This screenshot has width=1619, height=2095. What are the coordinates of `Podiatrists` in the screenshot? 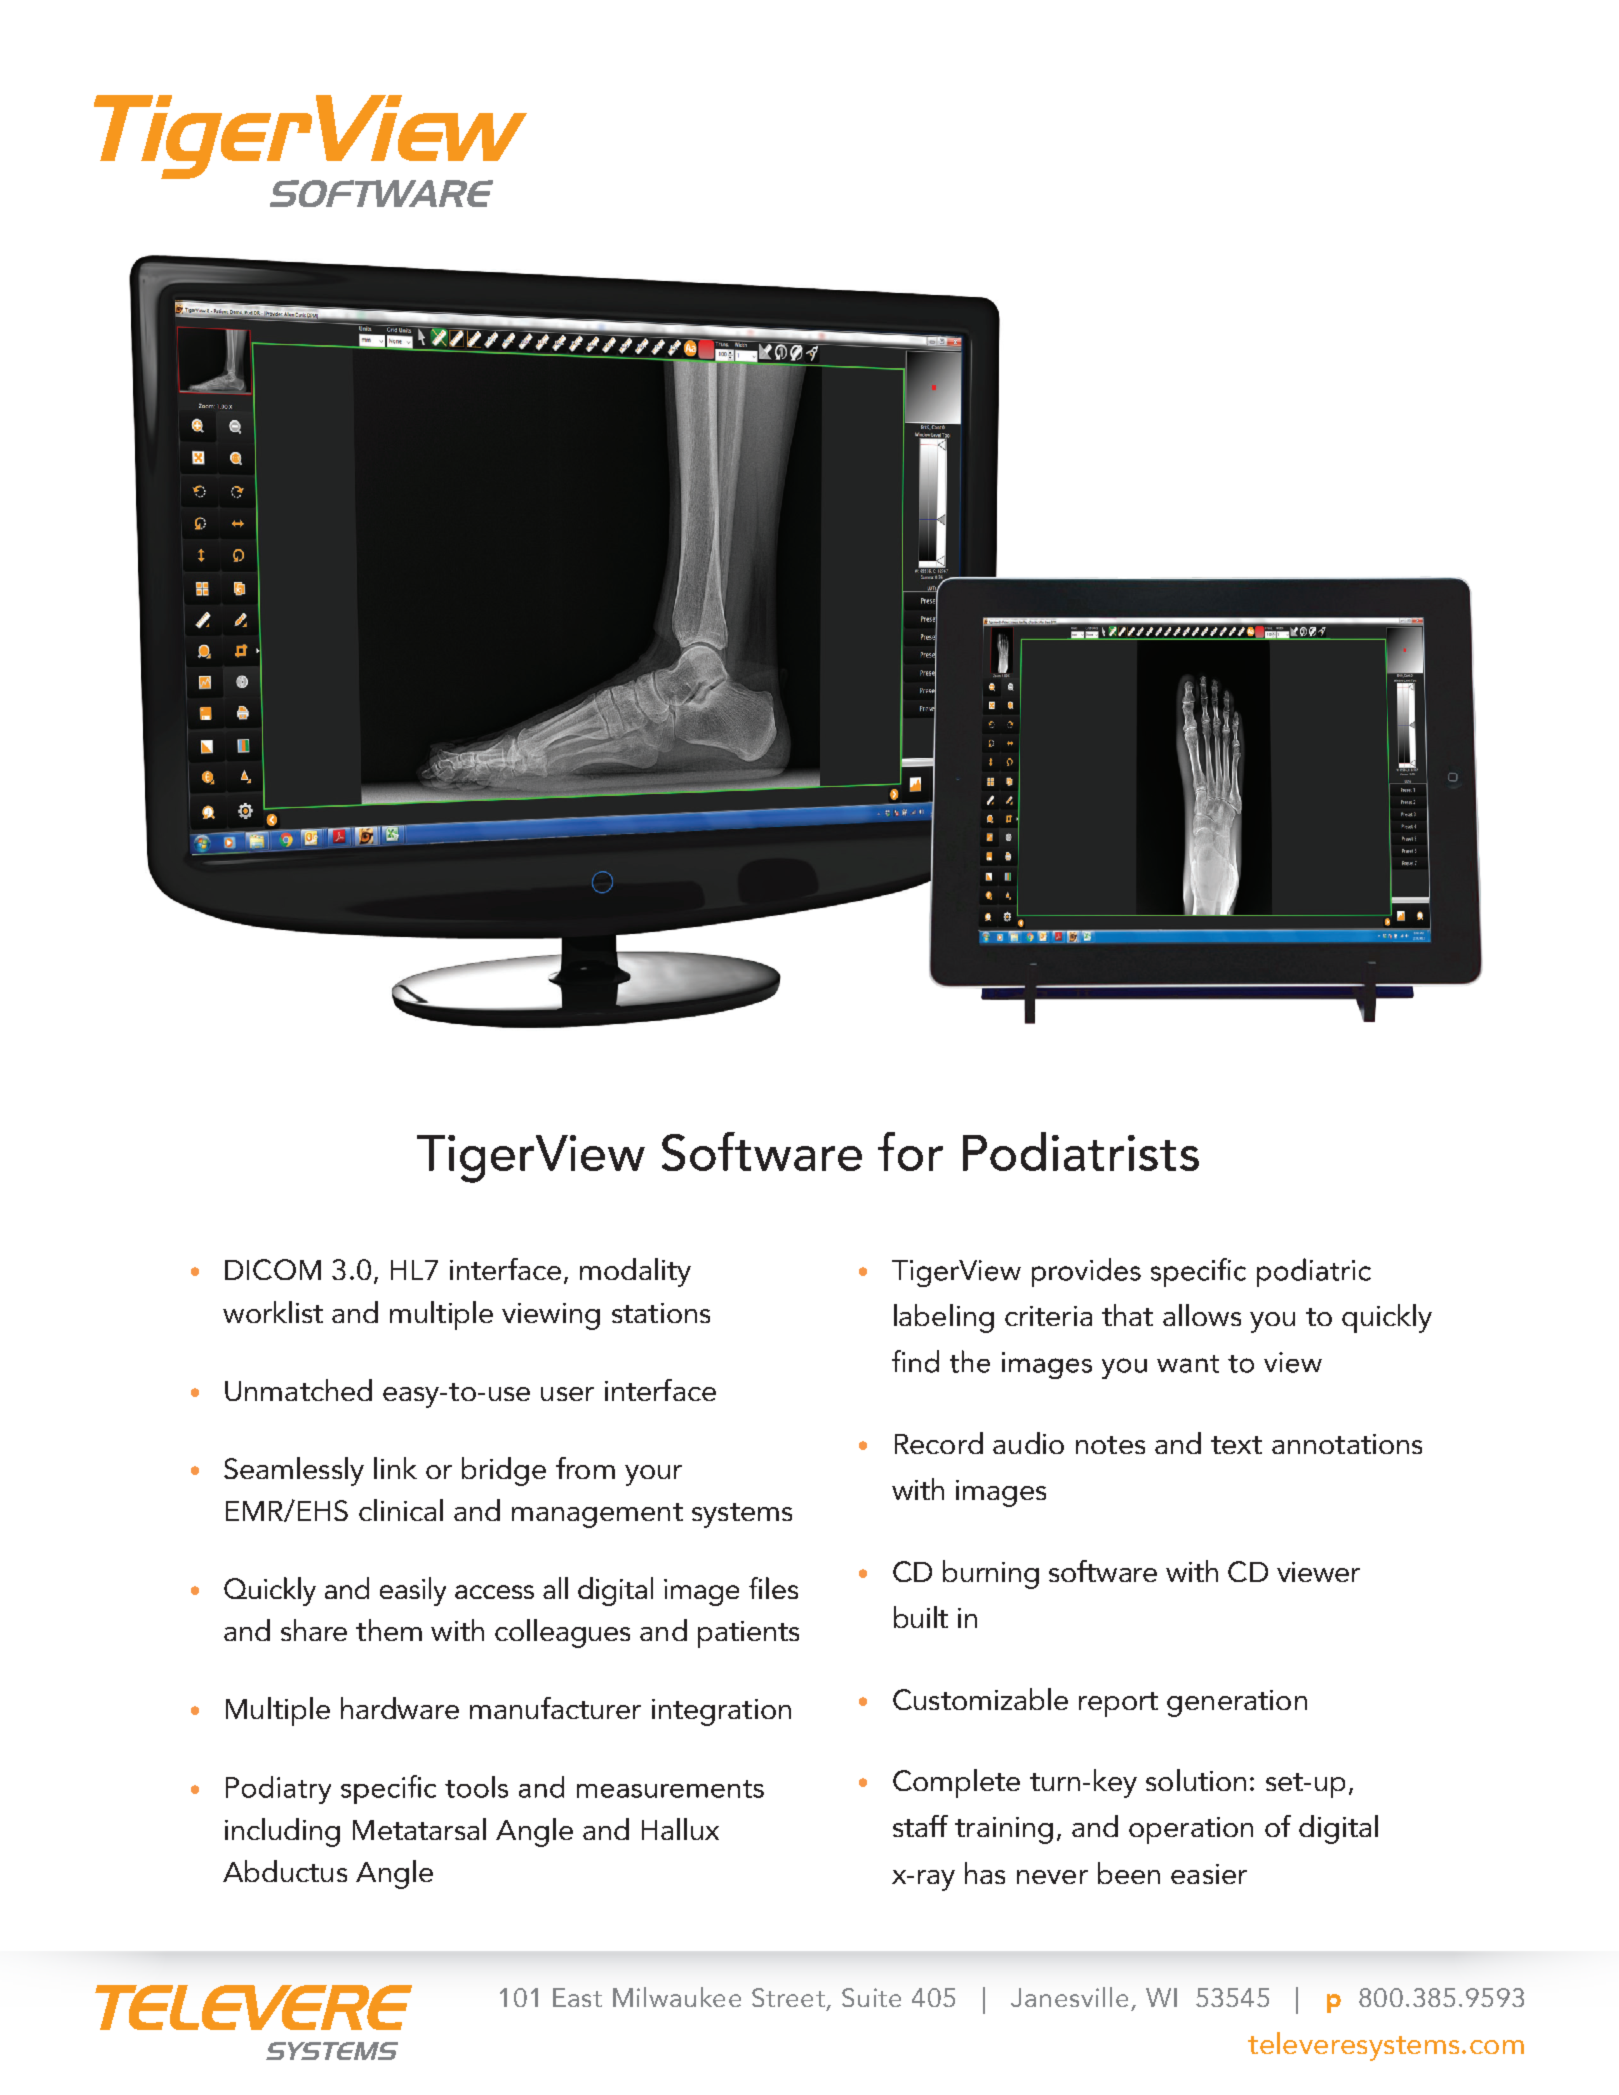 It's located at (1081, 1151).
